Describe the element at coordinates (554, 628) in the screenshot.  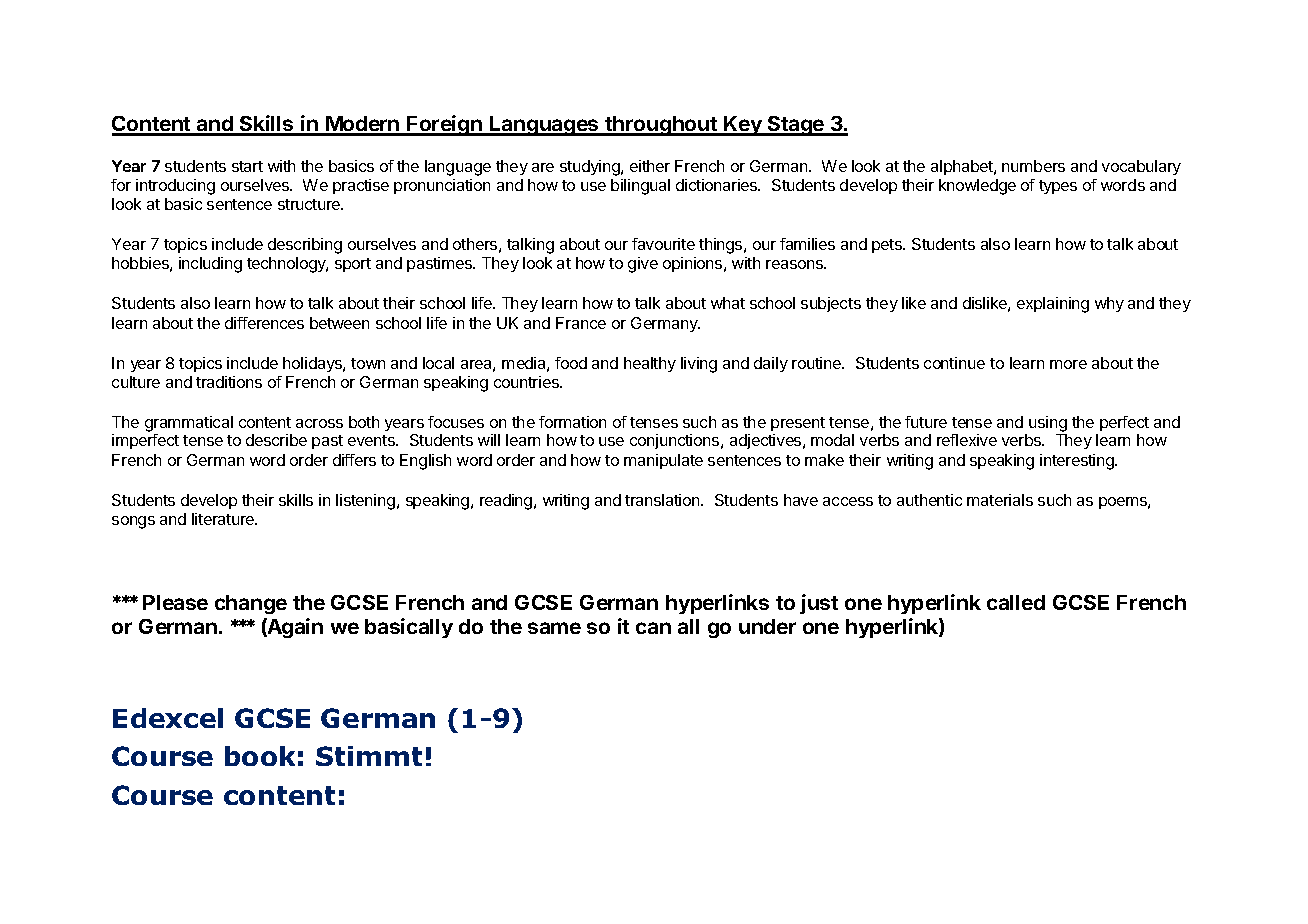
I see `same` at that location.
